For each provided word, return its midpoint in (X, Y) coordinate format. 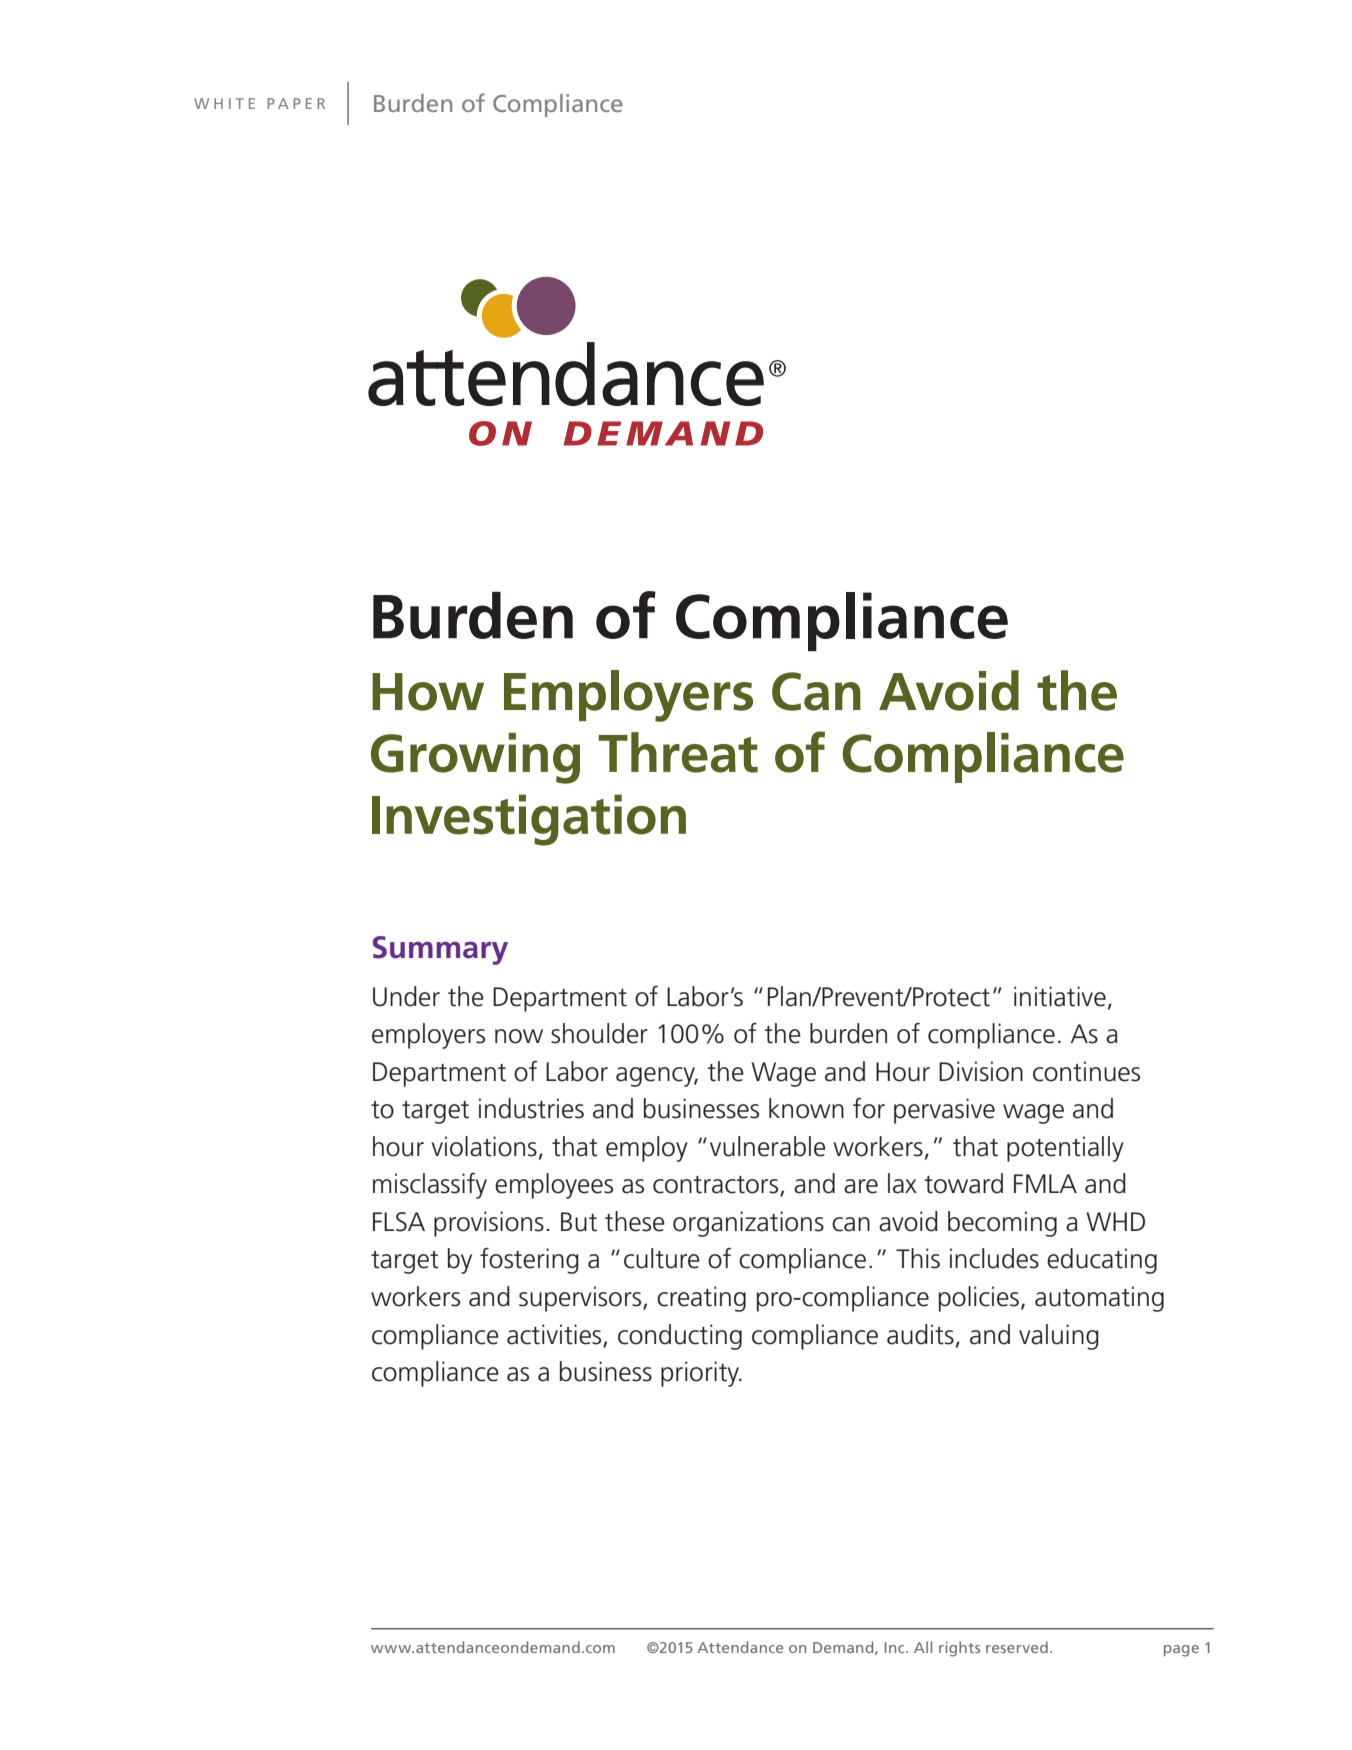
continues (1086, 1071)
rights (959, 1649)
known (806, 1108)
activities (554, 1334)
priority (701, 1374)
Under (406, 996)
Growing (475, 758)
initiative (1060, 996)
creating (701, 1299)
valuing (1059, 1337)
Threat (678, 752)
